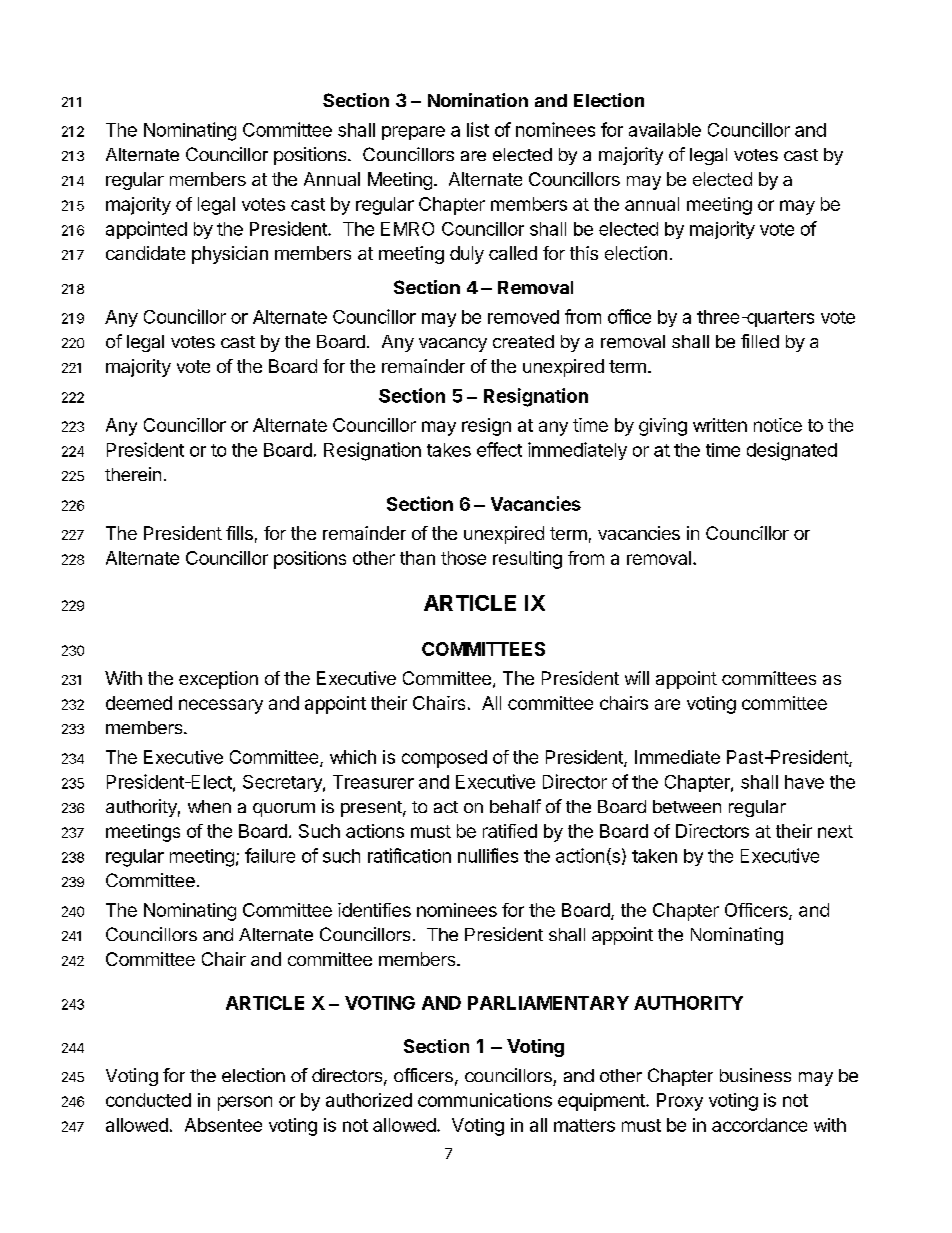 This screenshot has width=952, height=1233. What do you see at coordinates (230, 255) in the screenshot?
I see `physician` at bounding box center [230, 255].
